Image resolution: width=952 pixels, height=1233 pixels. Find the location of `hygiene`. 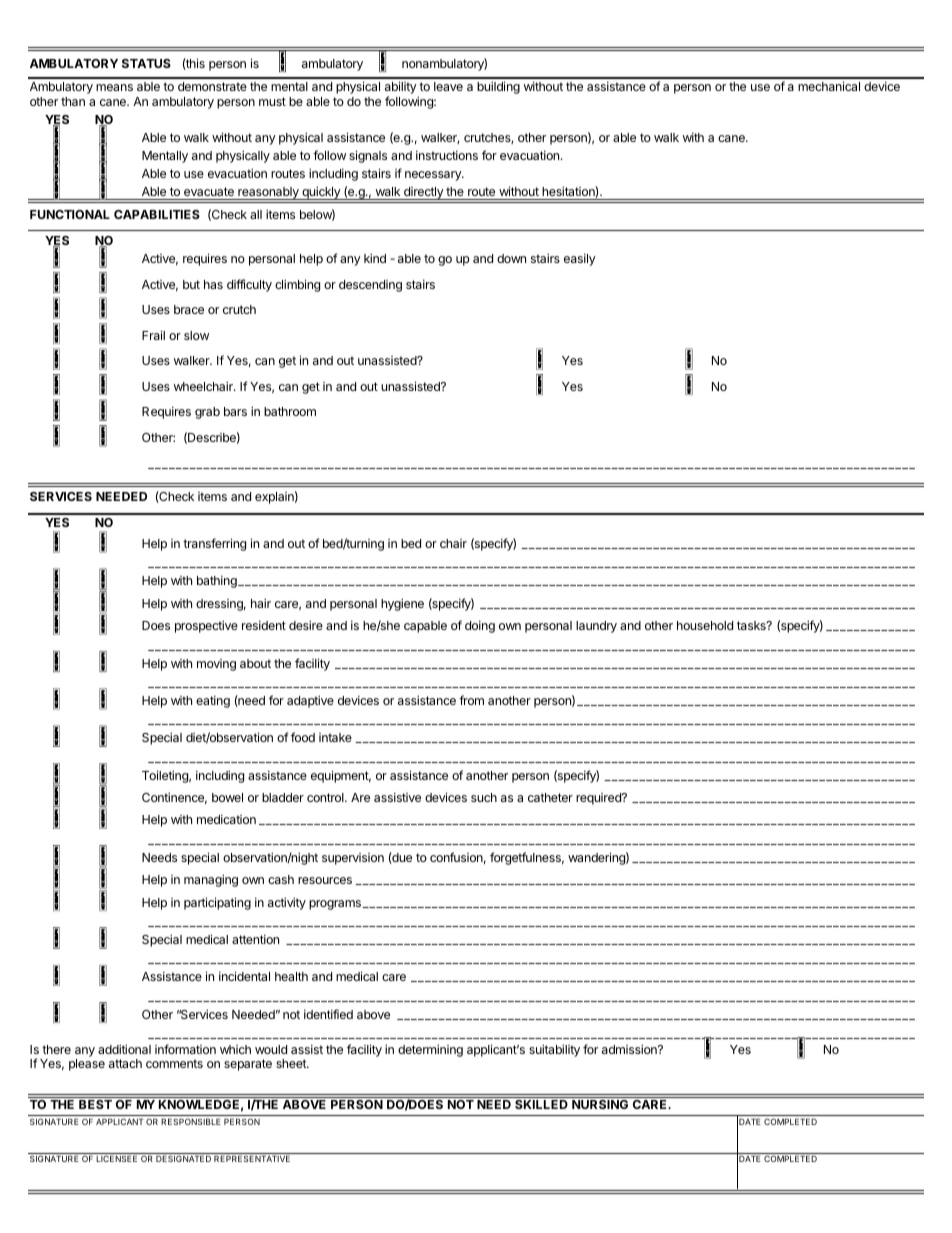

hygiene is located at coordinates (402, 604).
